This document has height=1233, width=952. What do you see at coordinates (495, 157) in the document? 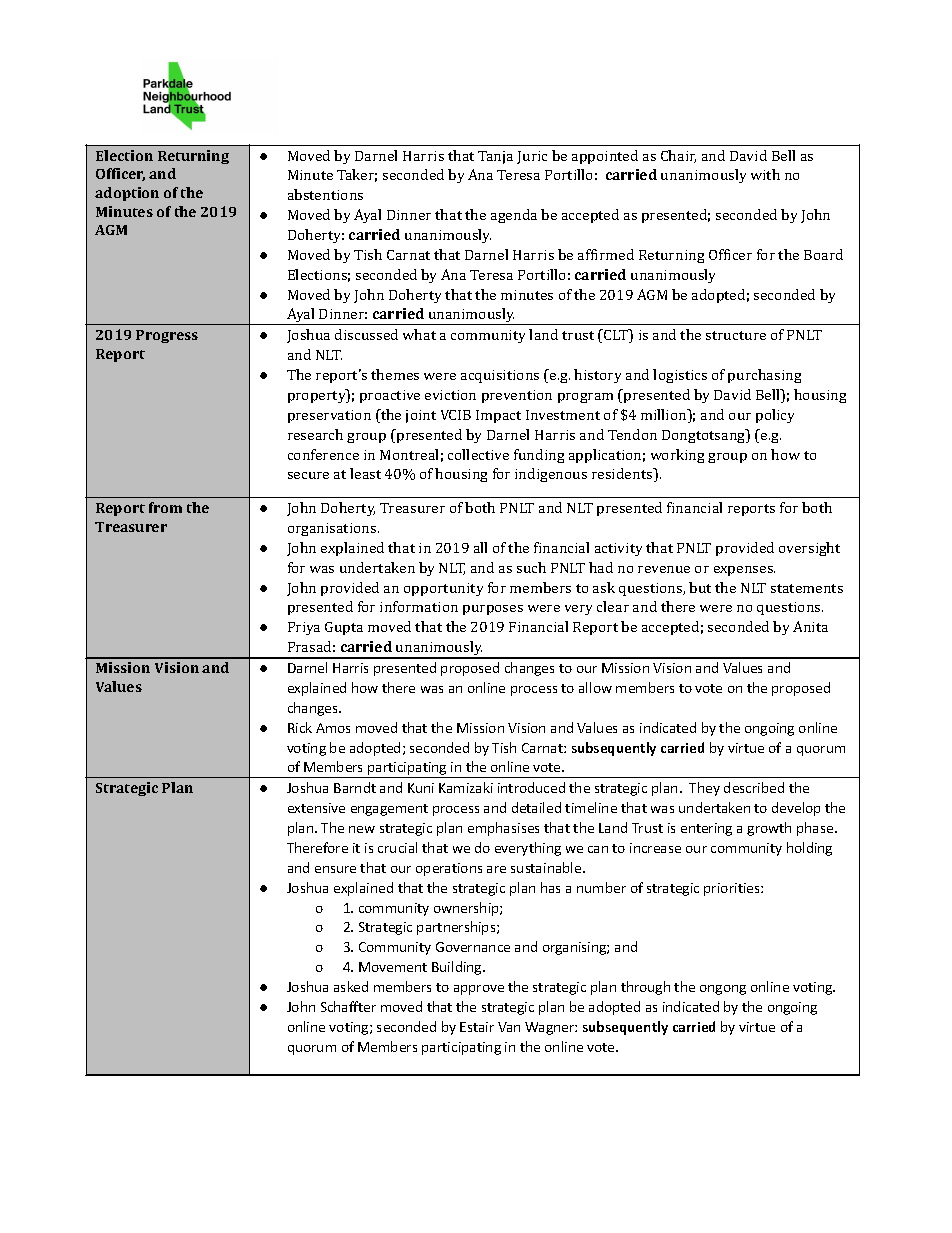
I see `Tanja` at bounding box center [495, 157].
